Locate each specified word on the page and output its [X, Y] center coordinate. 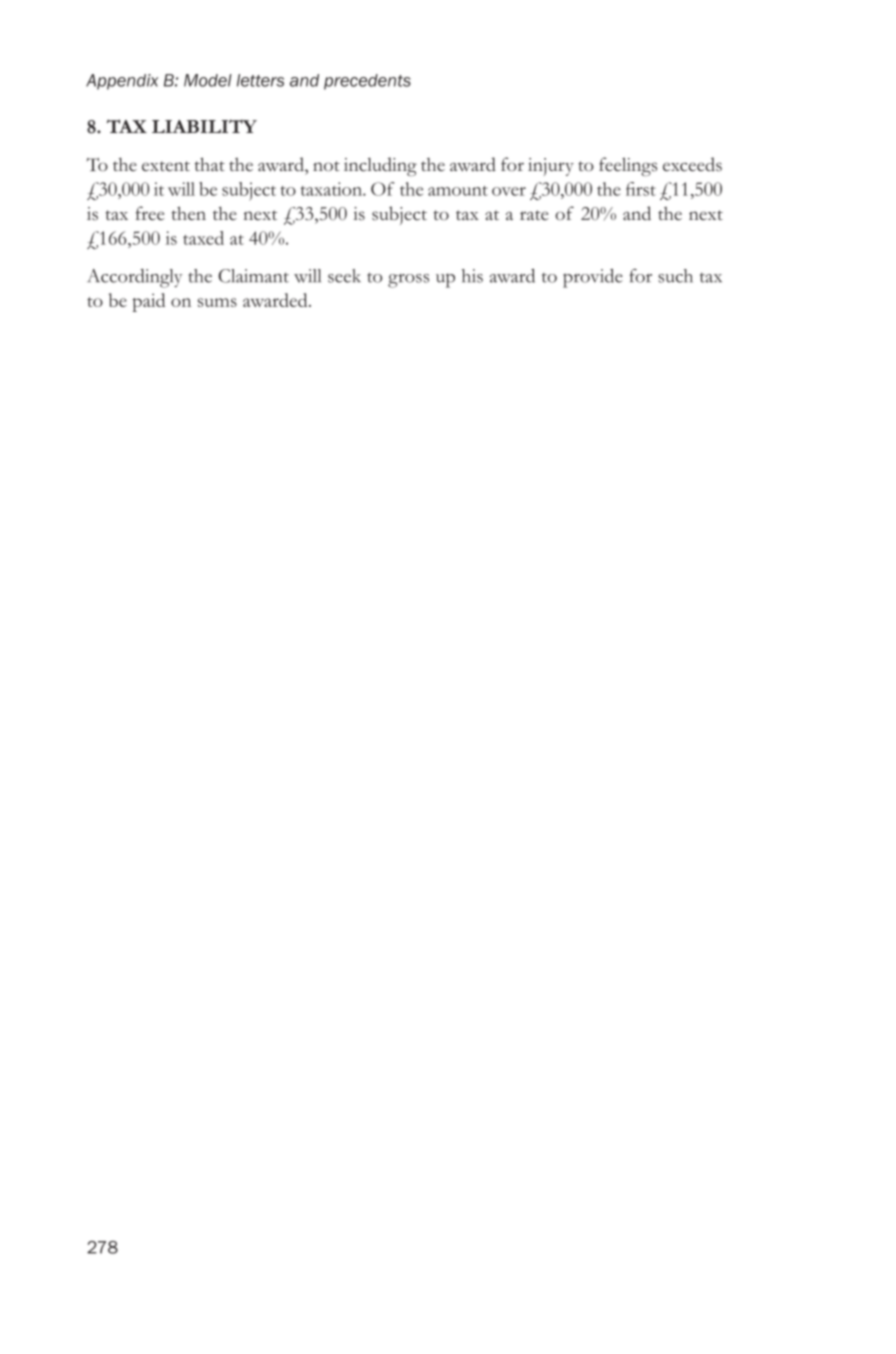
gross [408, 281]
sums [217, 302]
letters [260, 80]
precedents [367, 82]
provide [593, 278]
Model [208, 80]
